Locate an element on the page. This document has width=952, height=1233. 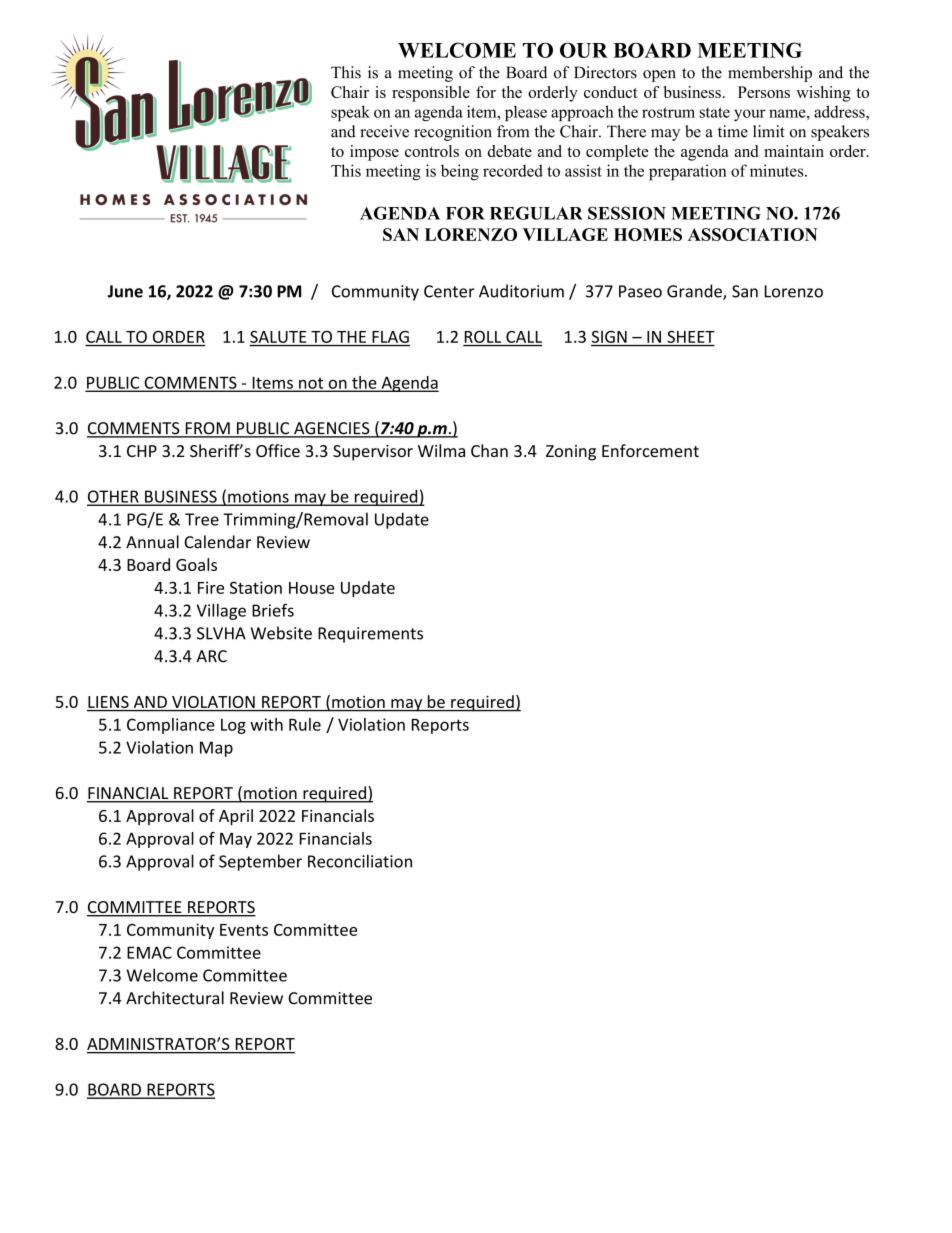
Compliance is located at coordinates (171, 726).
